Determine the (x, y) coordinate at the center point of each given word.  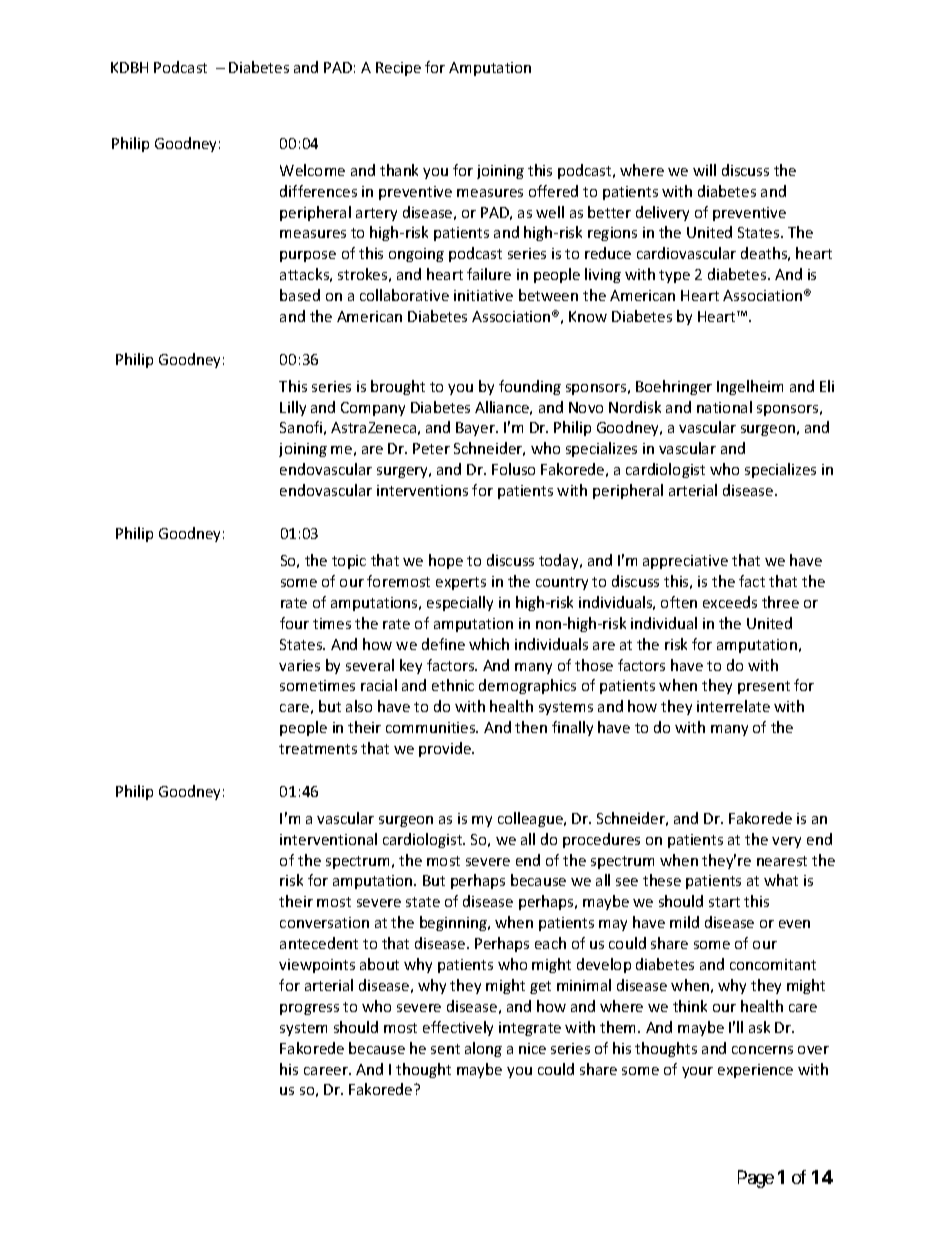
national (724, 407)
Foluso (513, 469)
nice (532, 1048)
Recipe (398, 69)
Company (373, 409)
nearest (782, 861)
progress (309, 1009)
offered (553, 191)
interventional (328, 839)
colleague (531, 819)
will (704, 170)
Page (756, 1179)
